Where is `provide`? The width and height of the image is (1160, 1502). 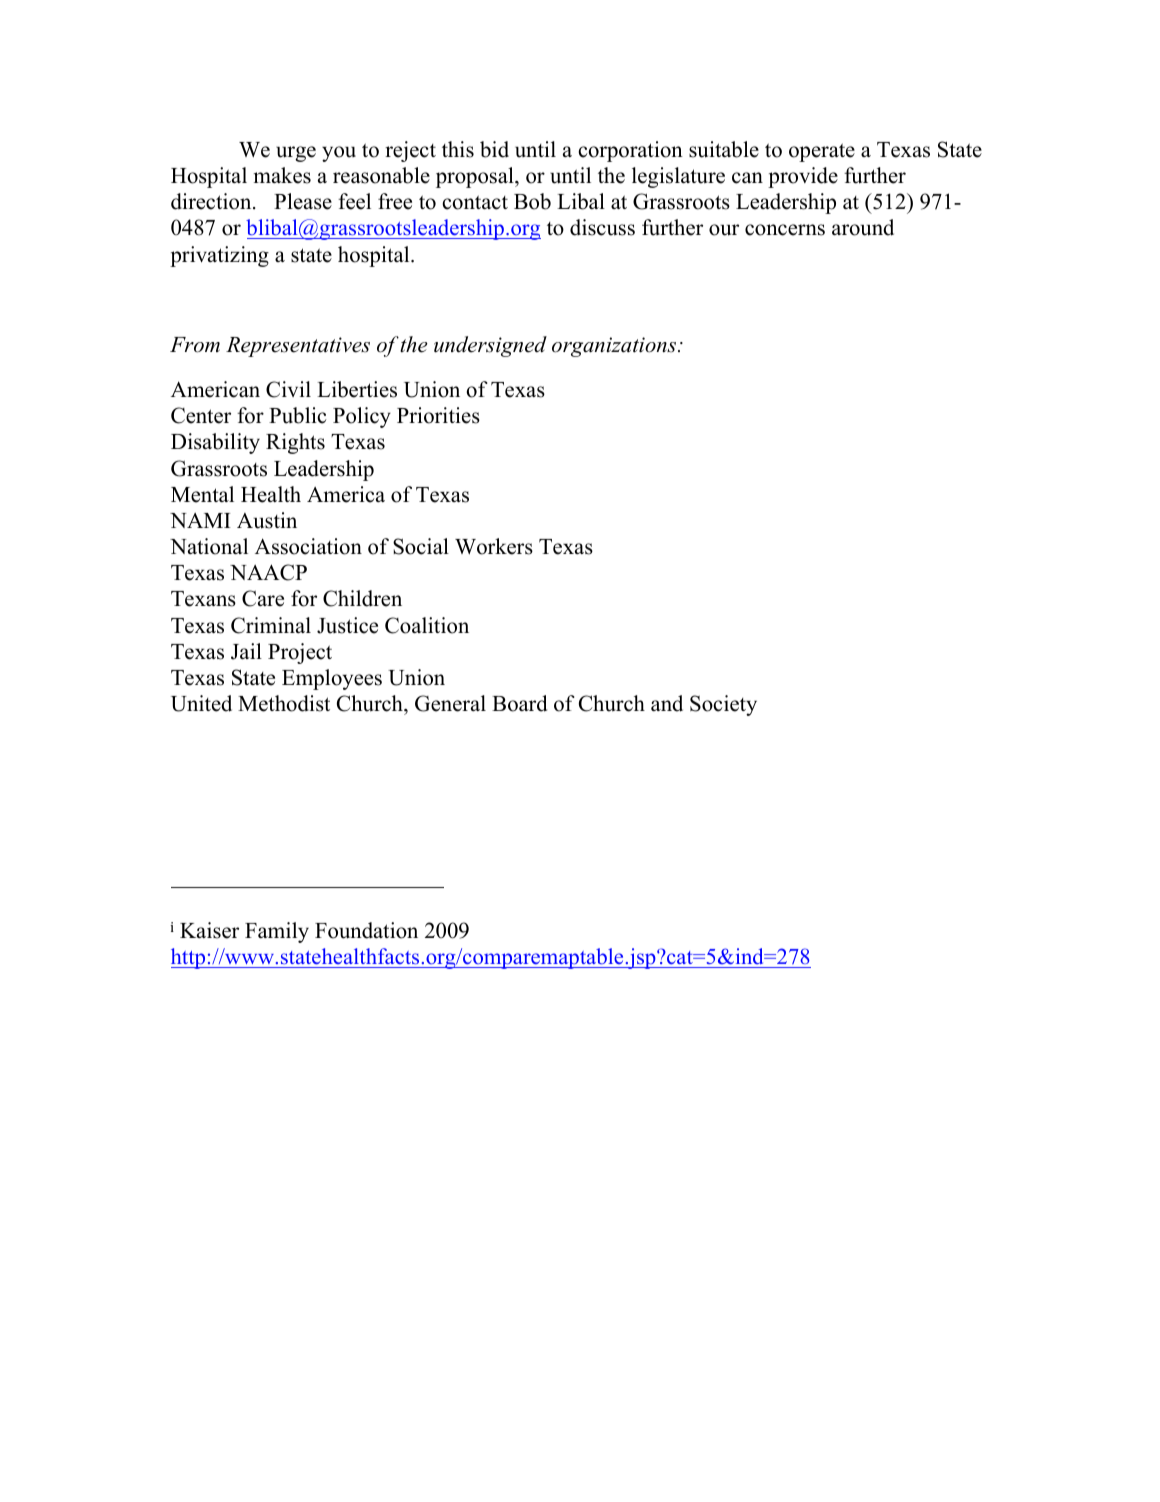 provide is located at coordinates (803, 177).
